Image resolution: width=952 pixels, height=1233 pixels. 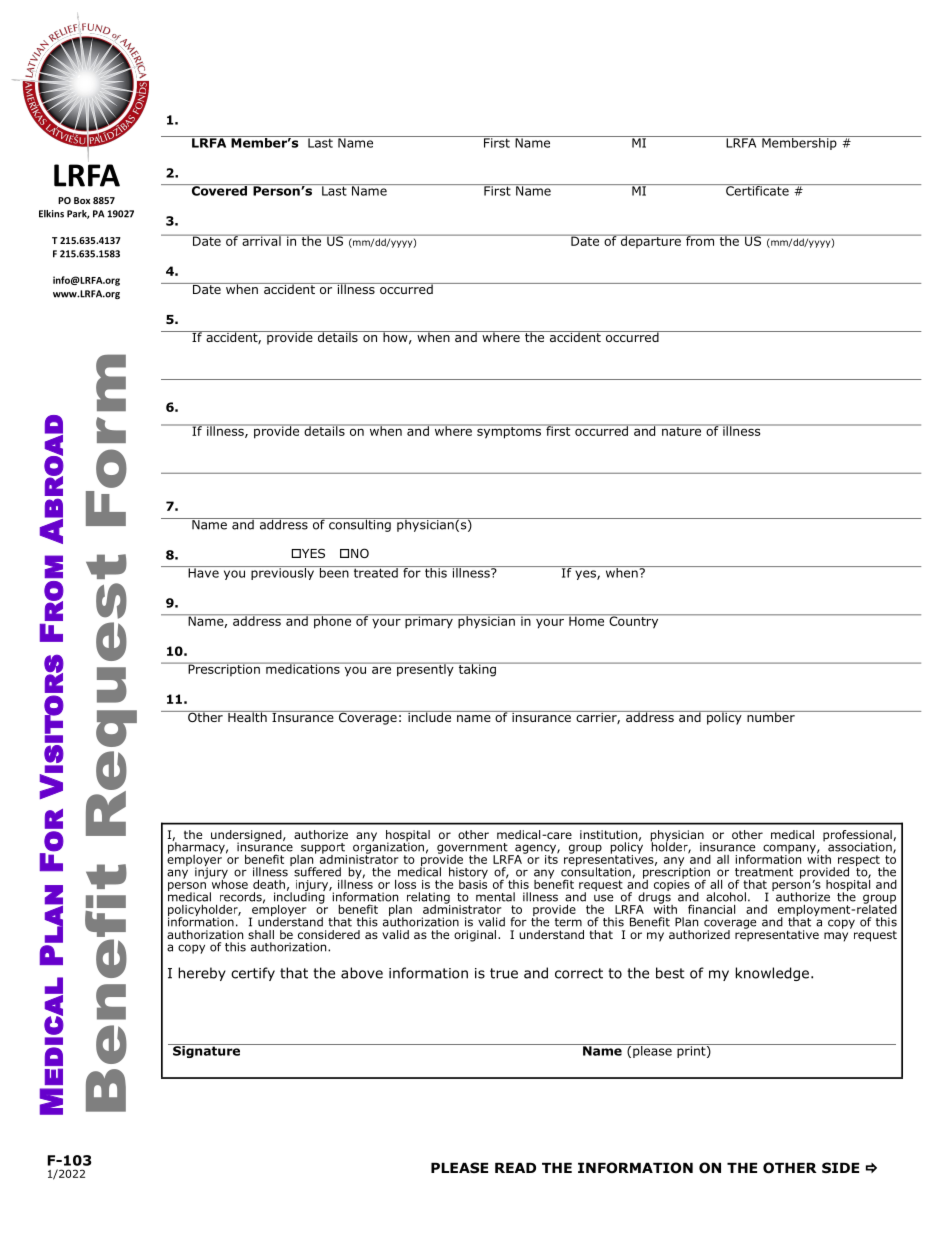 I want to click on Box, so click(x=82, y=200).
